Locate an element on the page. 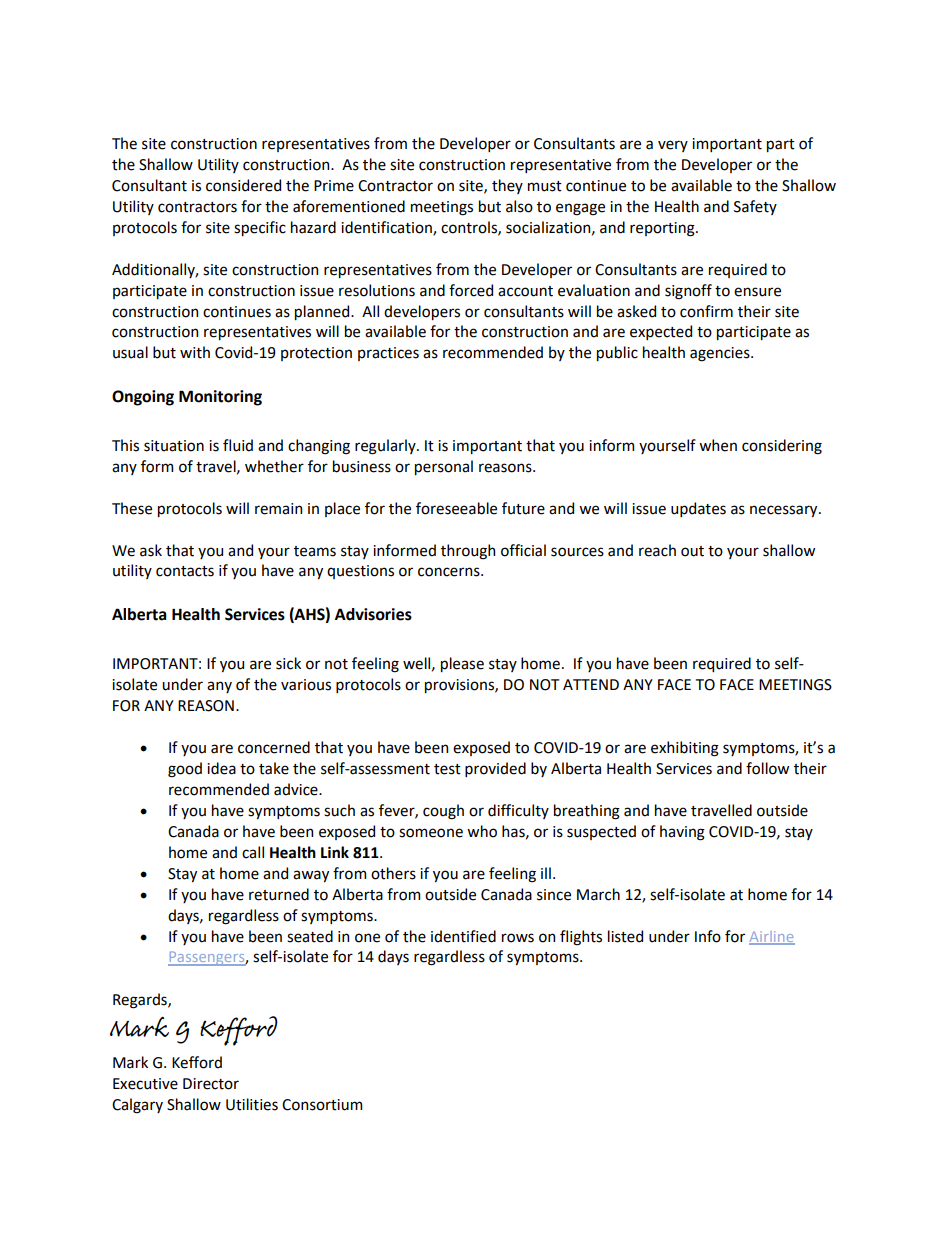  they is located at coordinates (507, 186).
